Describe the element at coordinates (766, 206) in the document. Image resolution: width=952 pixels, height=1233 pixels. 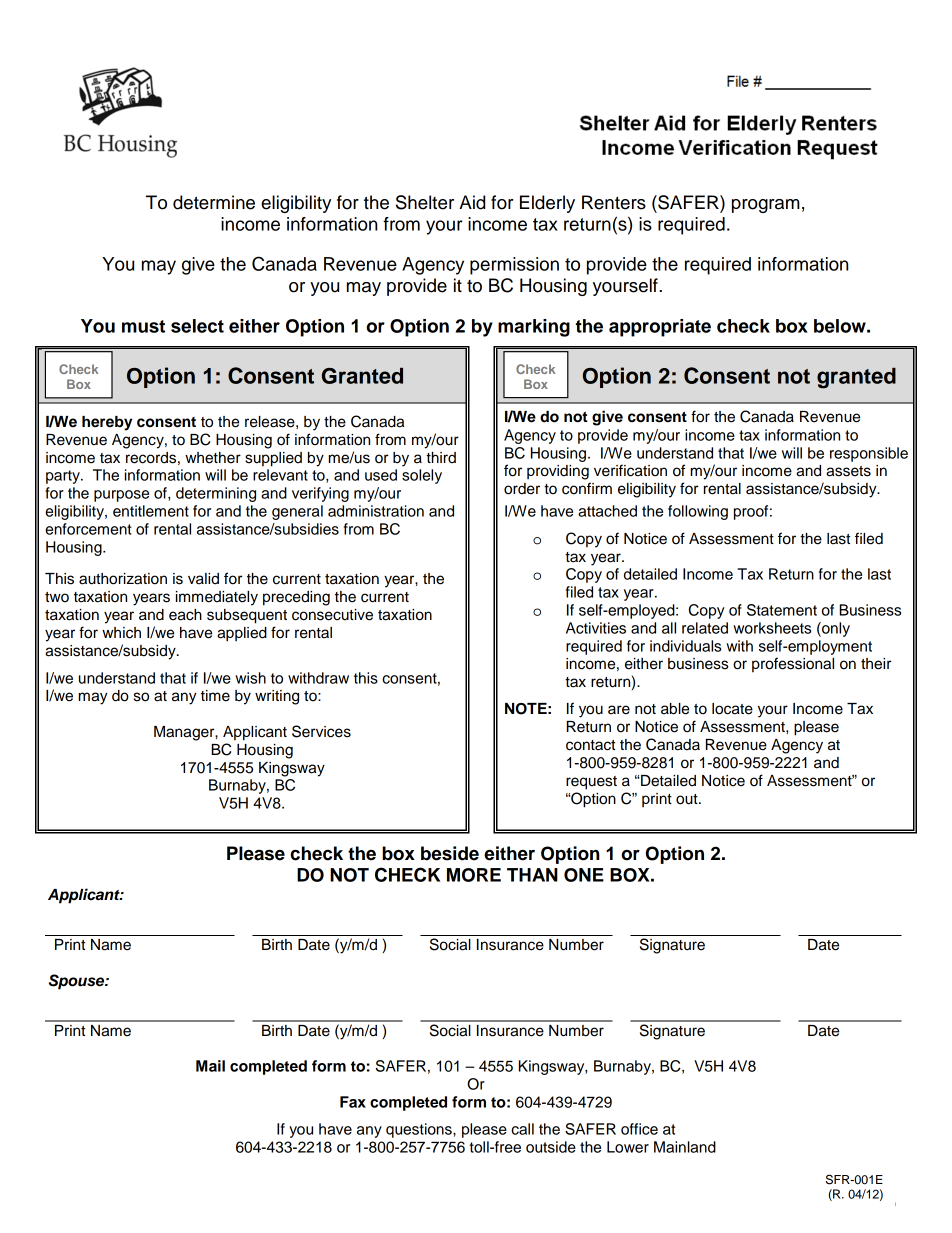
I see `program` at that location.
